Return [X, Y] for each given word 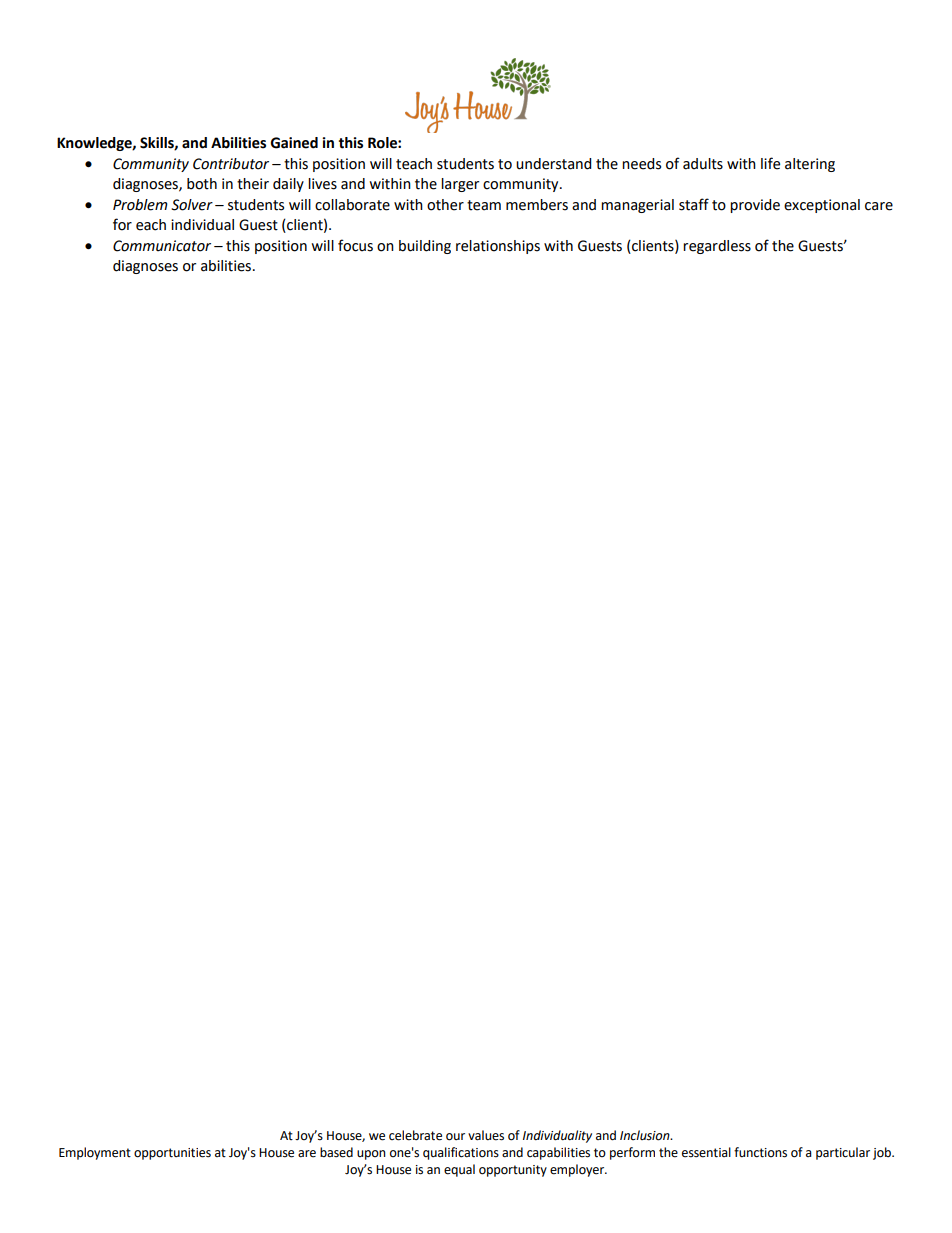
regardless [717, 247]
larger [460, 185]
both [202, 184]
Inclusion [646, 1135]
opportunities [172, 1154]
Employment [95, 1153]
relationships [498, 247]
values [486, 1135]
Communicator [162, 246]
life [770, 163]
